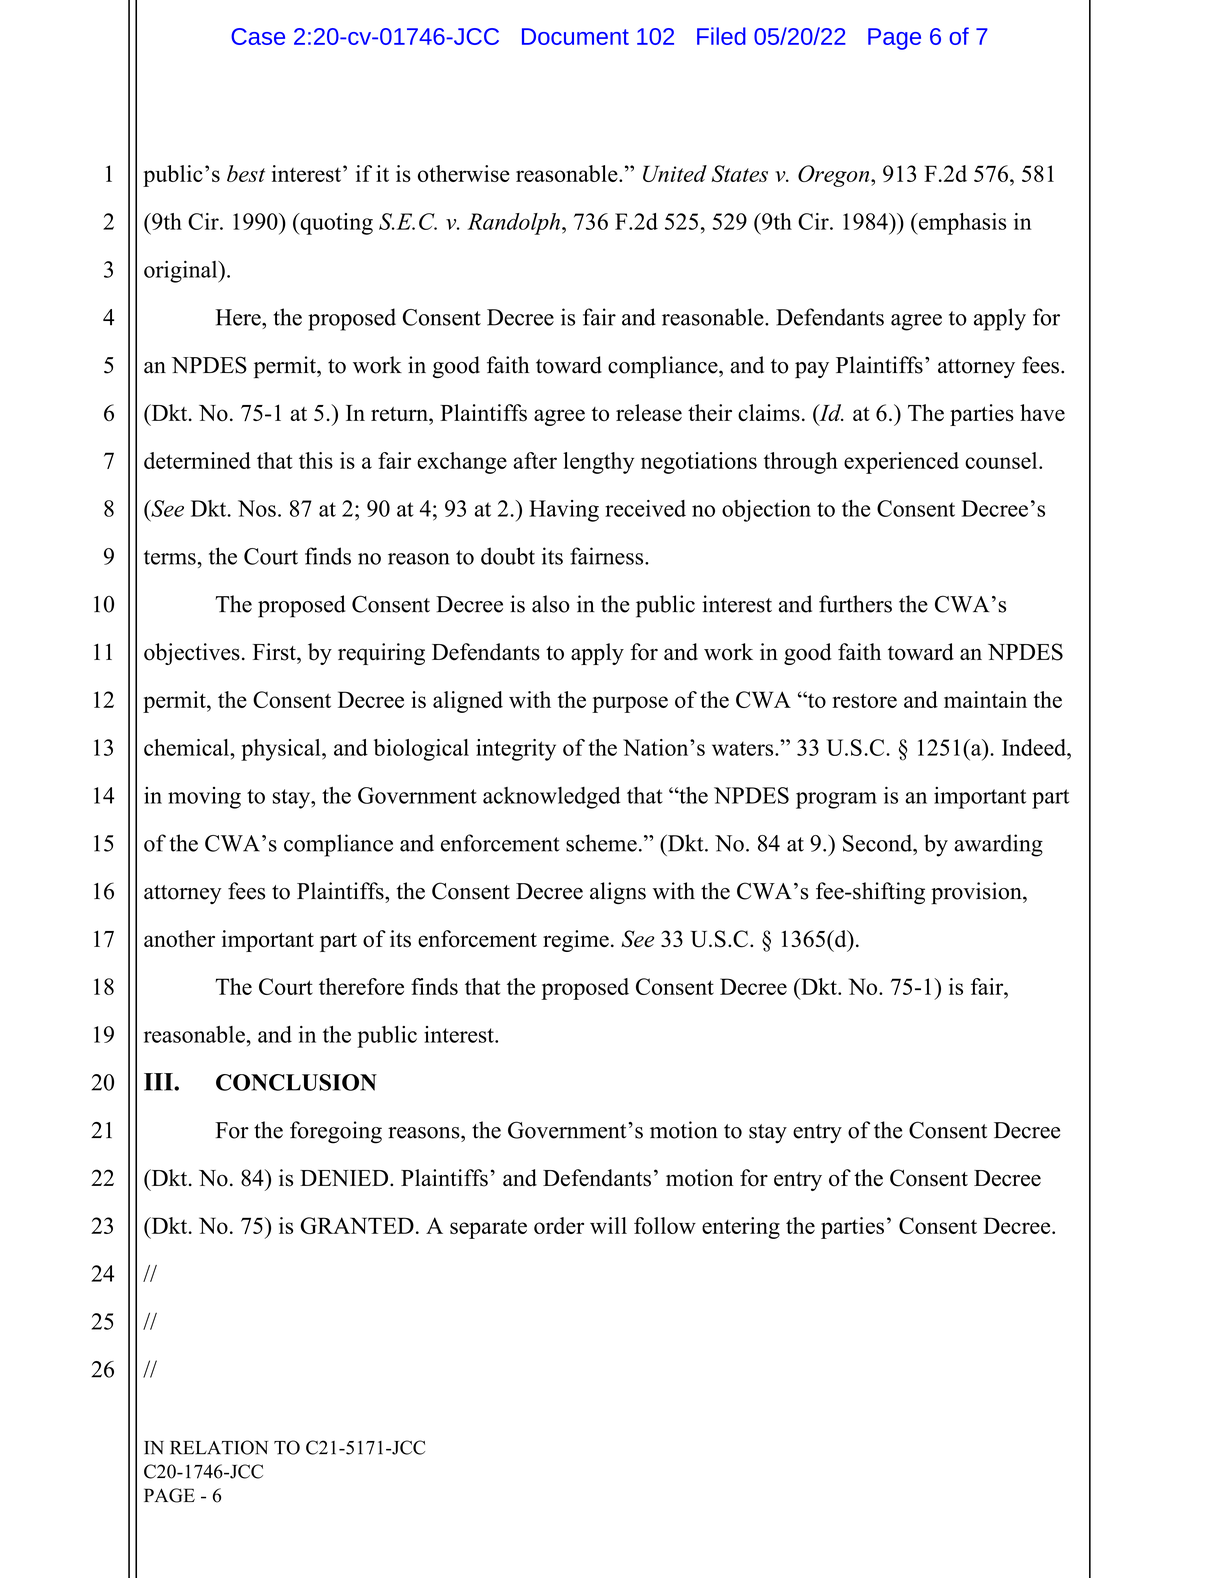 Image resolution: width=1219 pixels, height=1578 pixels. I want to click on chemical, so click(187, 747).
